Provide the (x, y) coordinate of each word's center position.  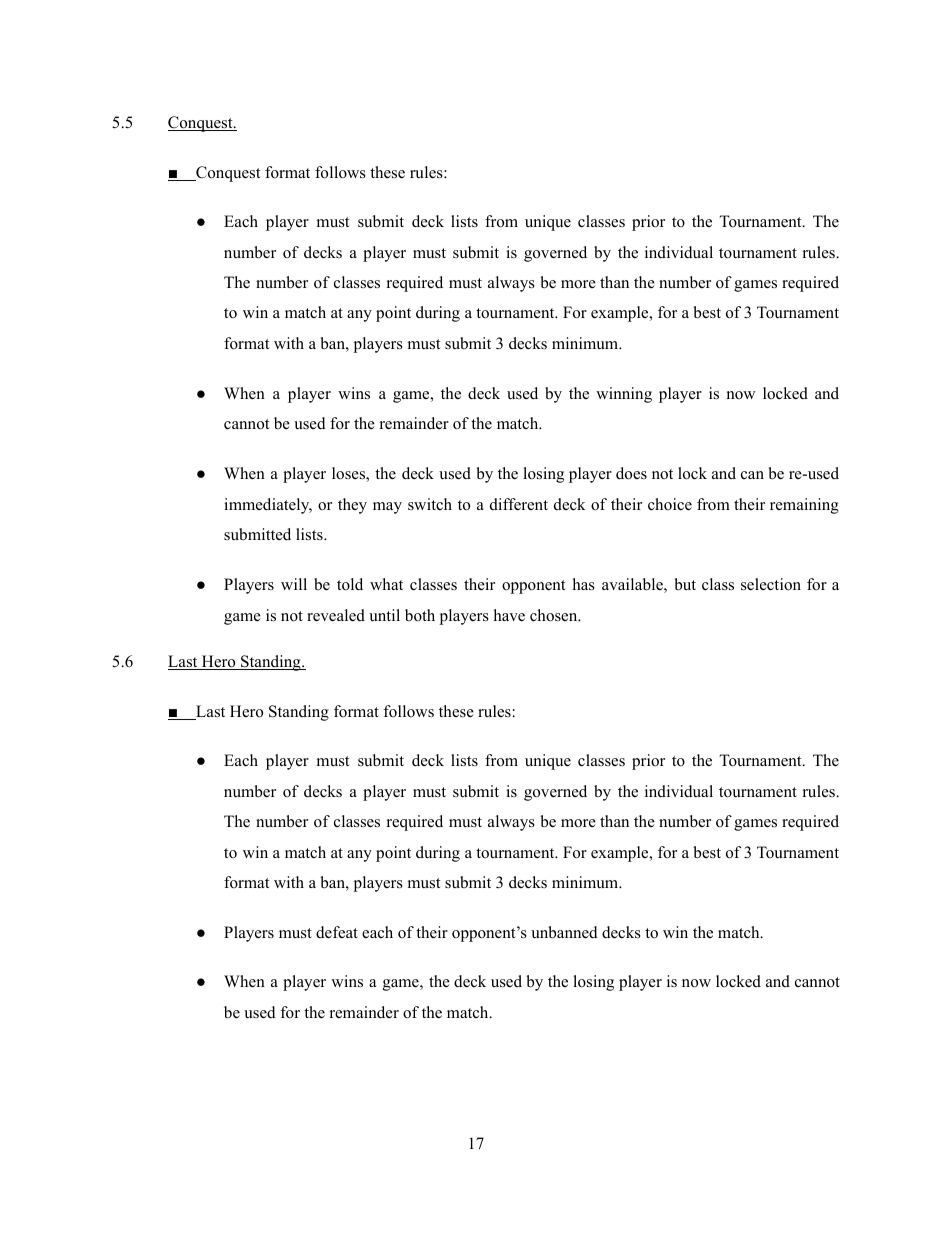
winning (624, 395)
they (352, 506)
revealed (336, 615)
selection (771, 584)
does (631, 473)
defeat (337, 932)
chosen (555, 615)
